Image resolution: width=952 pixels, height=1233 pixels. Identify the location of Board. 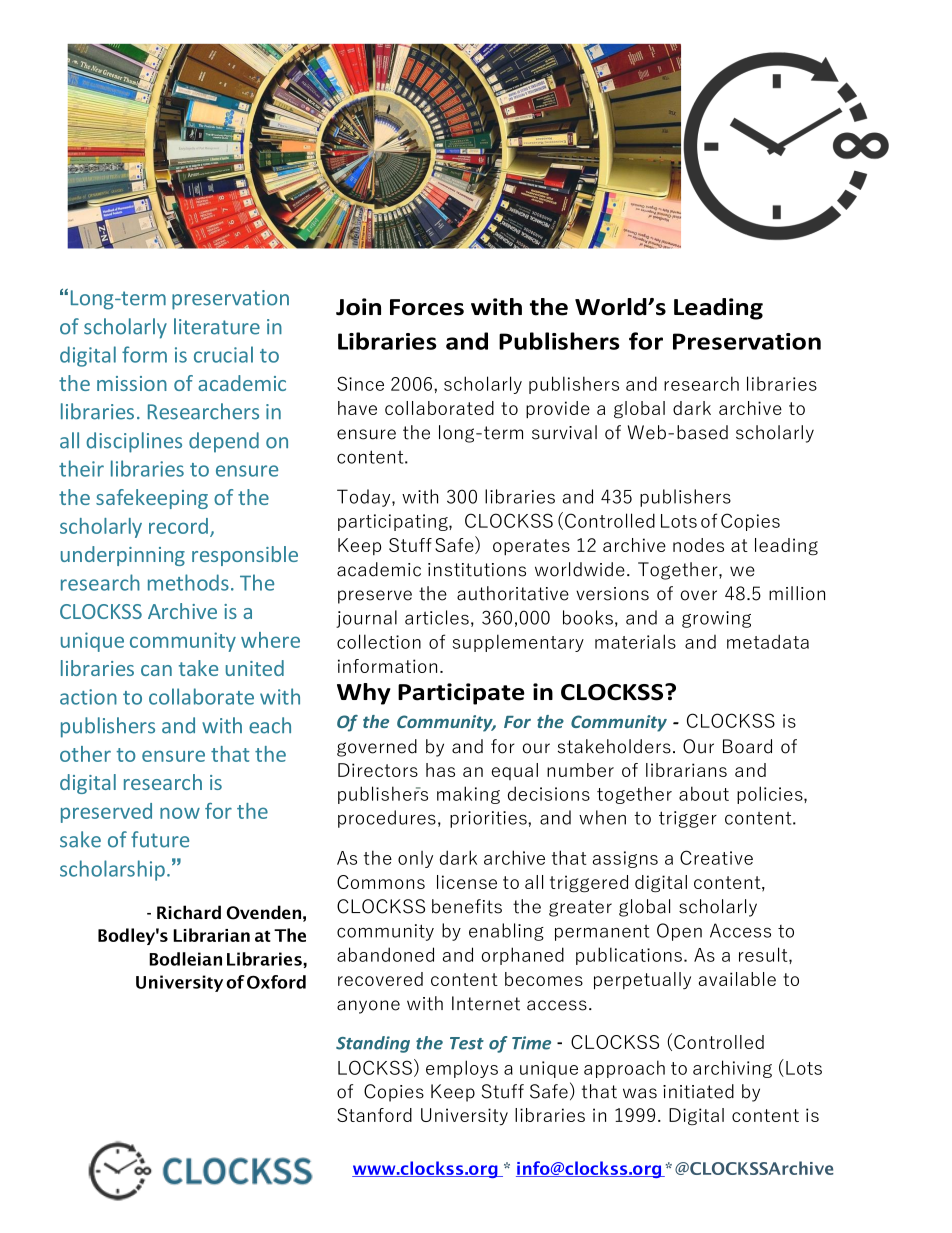
(747, 746).
